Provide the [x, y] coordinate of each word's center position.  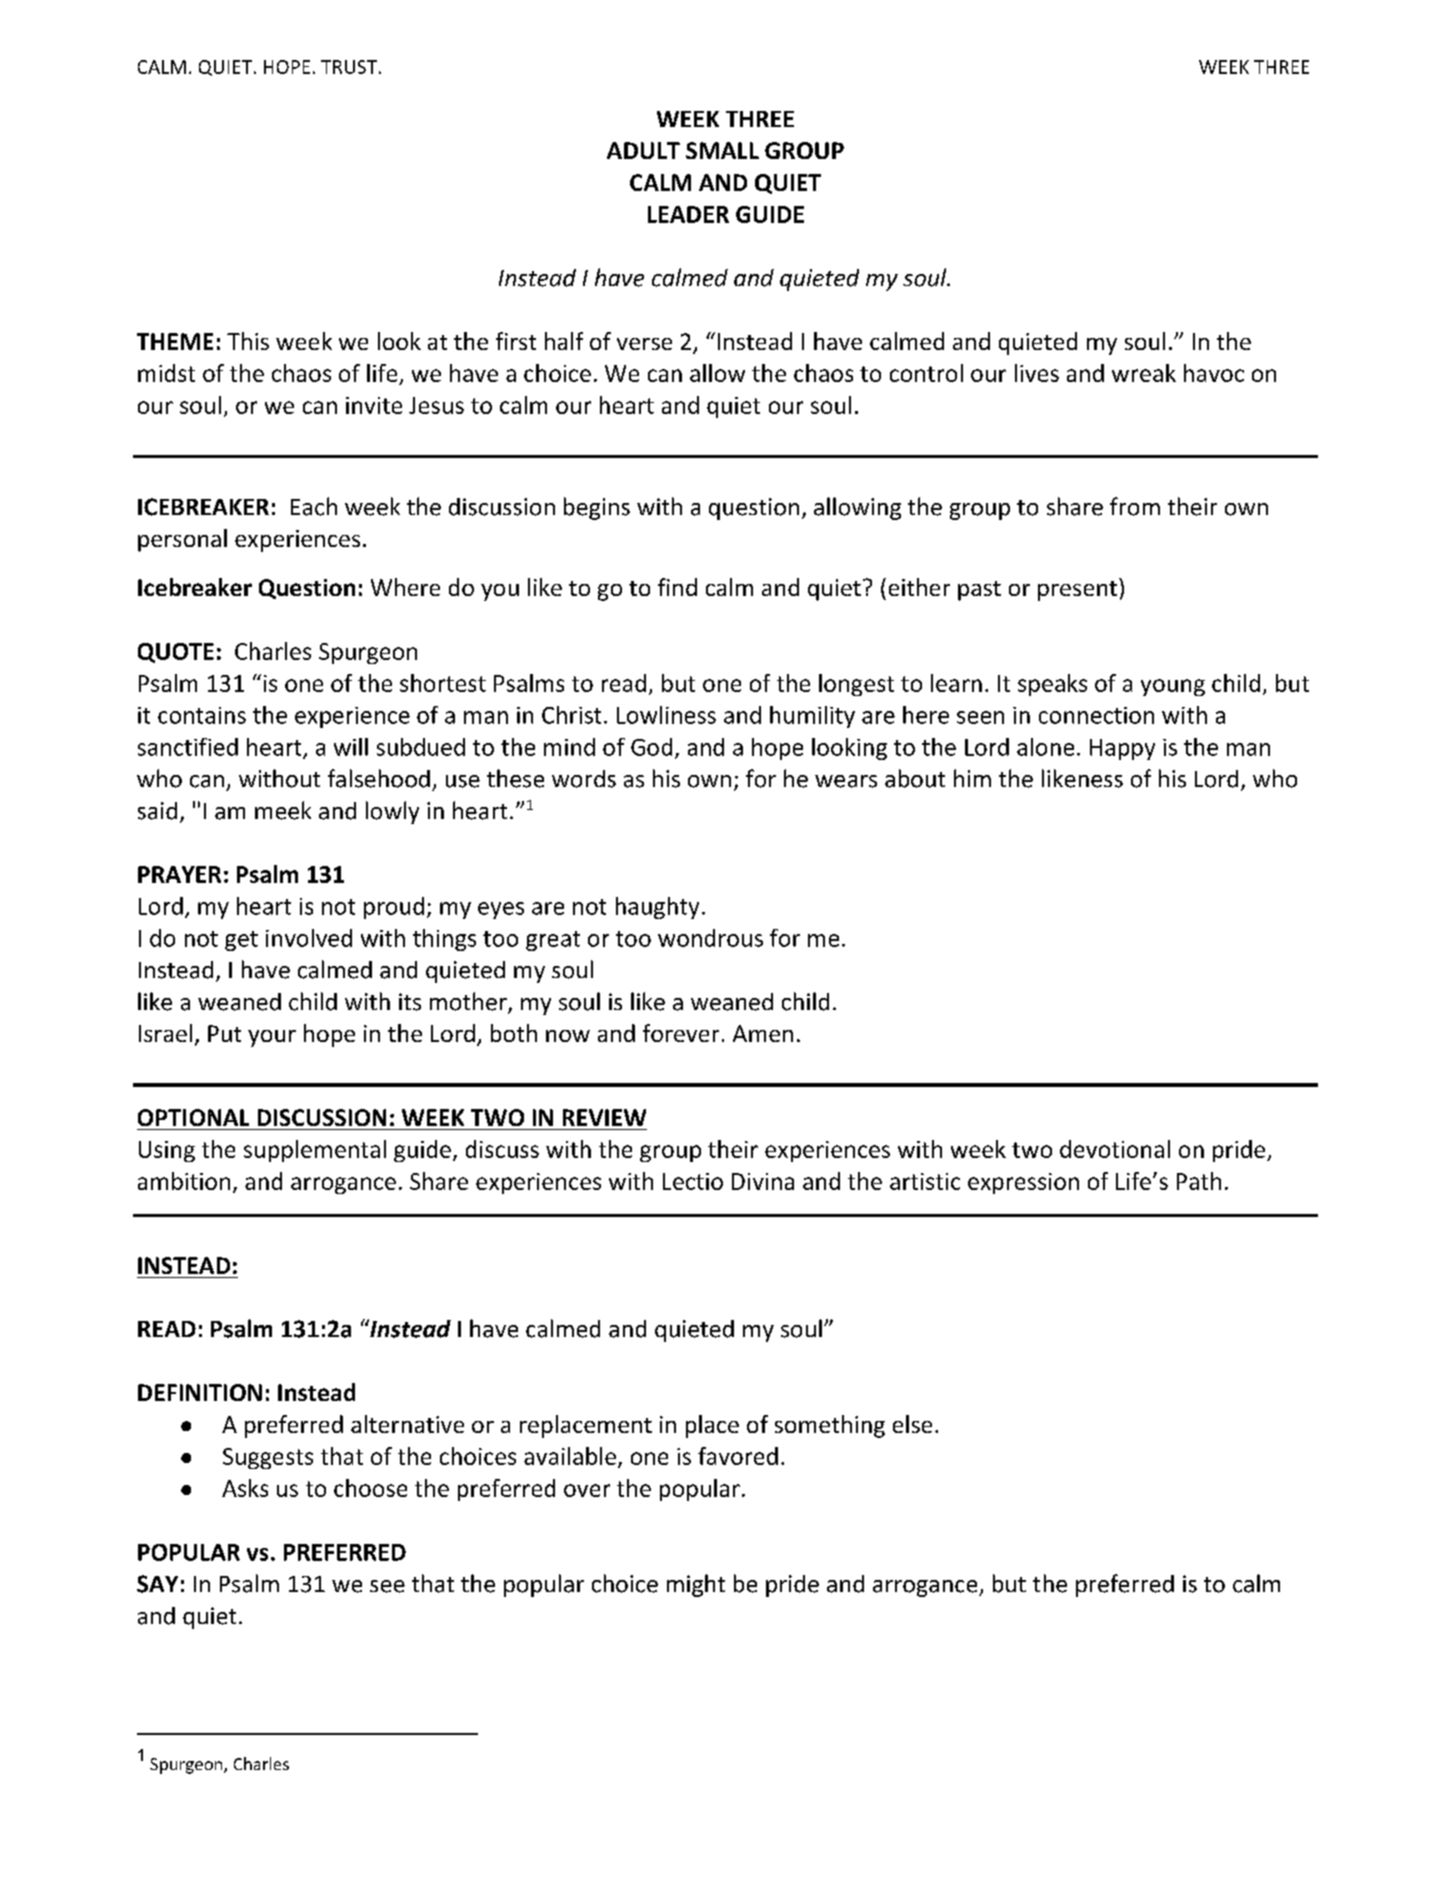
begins [597, 508]
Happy [1122, 749]
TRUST [349, 67]
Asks [245, 1488]
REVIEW [604, 1117]
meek [283, 810]
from [1135, 506]
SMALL [722, 150]
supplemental [315, 1151]
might [696, 1585]
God [651, 747]
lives [1037, 373]
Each [314, 506]
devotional [1115, 1149]
